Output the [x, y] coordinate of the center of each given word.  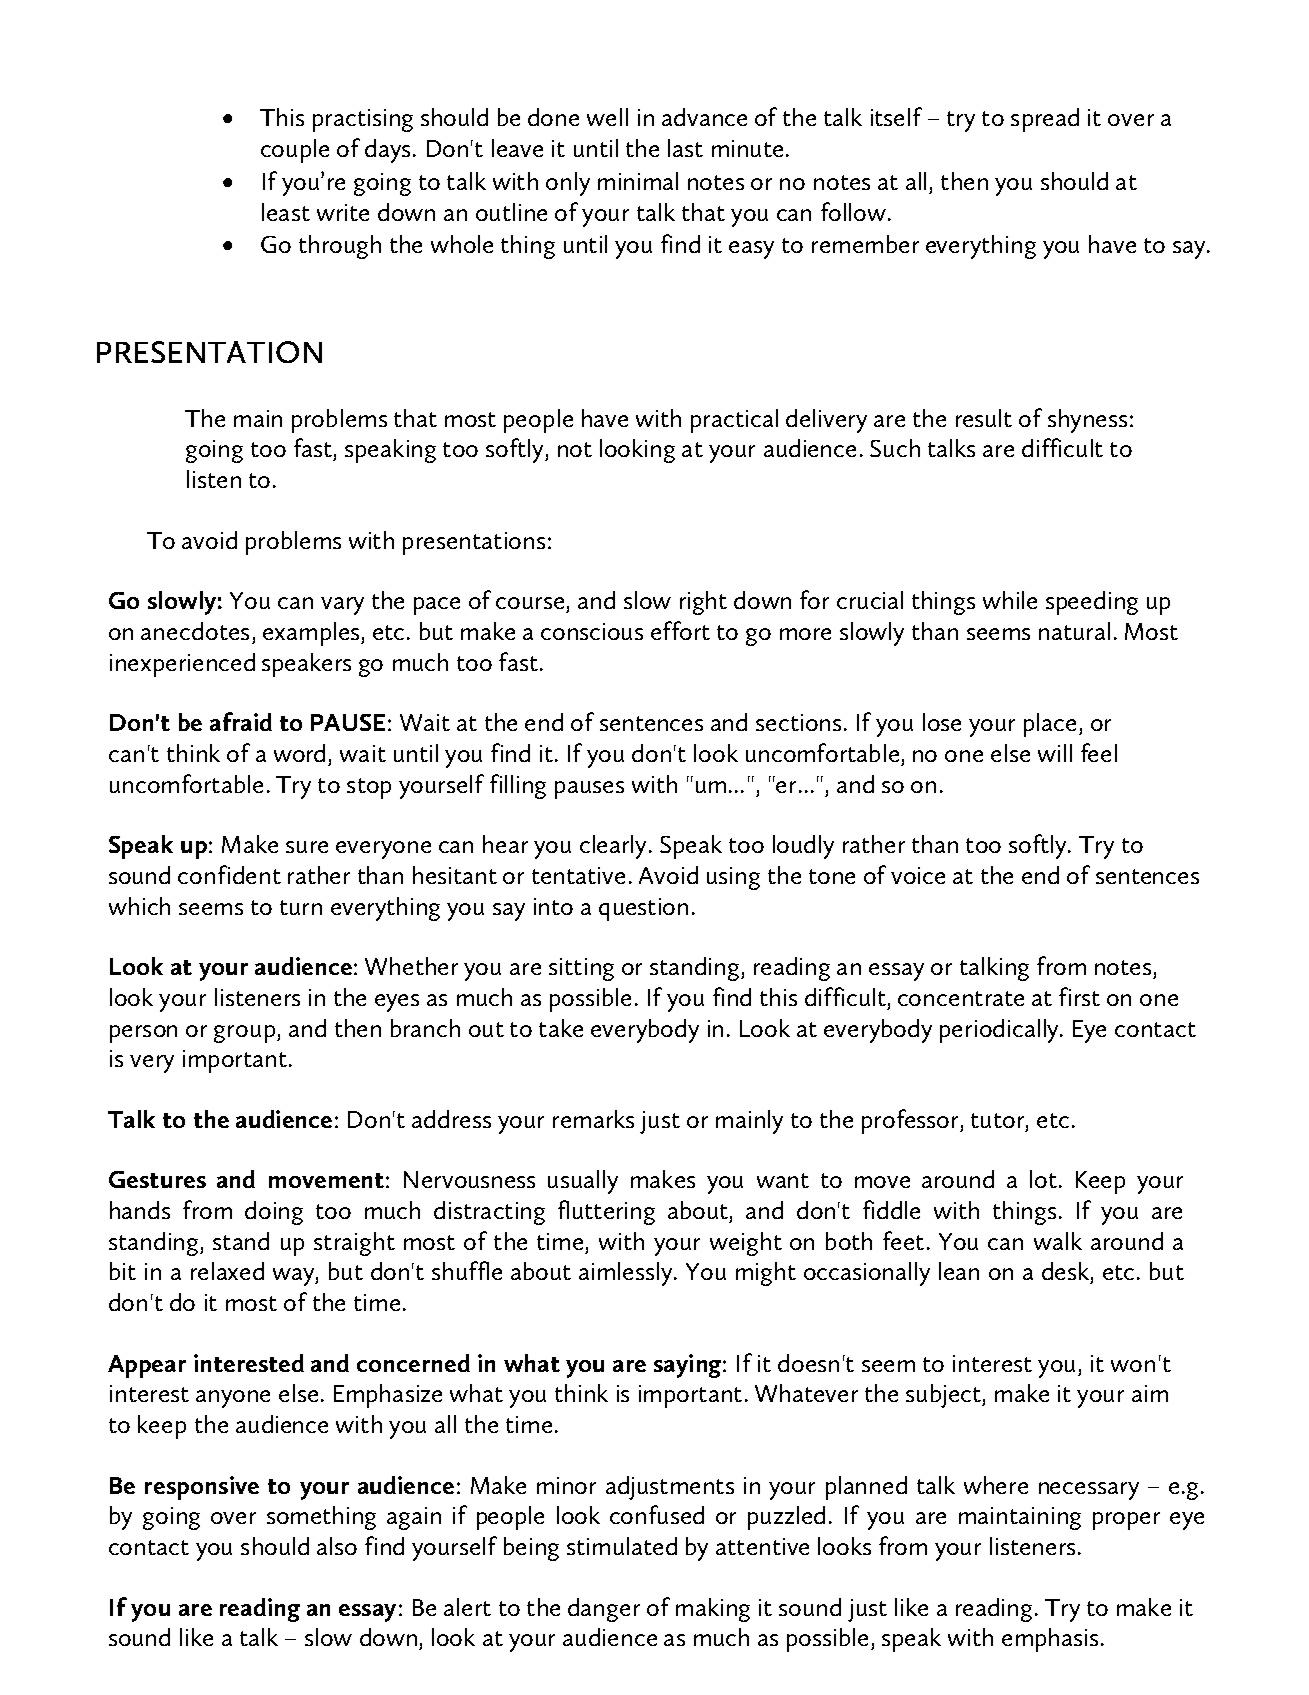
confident [229, 874]
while [1010, 600]
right [703, 603]
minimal [638, 181]
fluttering [606, 1212]
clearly [613, 847]
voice [918, 875]
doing [274, 1213]
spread [1045, 120]
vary [342, 606]
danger [604, 1610]
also [337, 1546]
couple [295, 151]
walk [1058, 1241]
